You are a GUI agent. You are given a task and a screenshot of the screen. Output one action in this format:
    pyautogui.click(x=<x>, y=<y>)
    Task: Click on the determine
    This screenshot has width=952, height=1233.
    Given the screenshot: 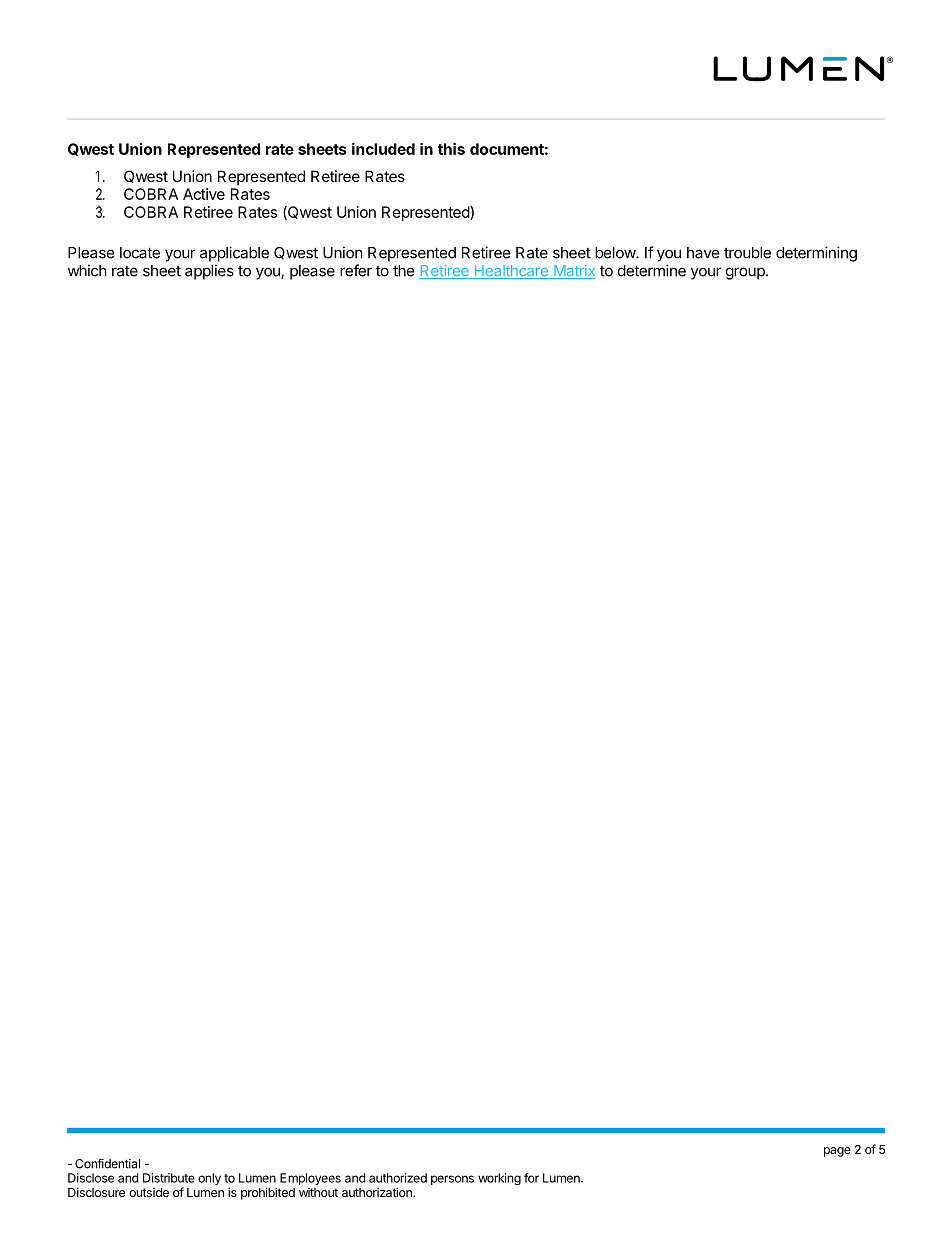 What is the action you would take?
    pyautogui.click(x=652, y=270)
